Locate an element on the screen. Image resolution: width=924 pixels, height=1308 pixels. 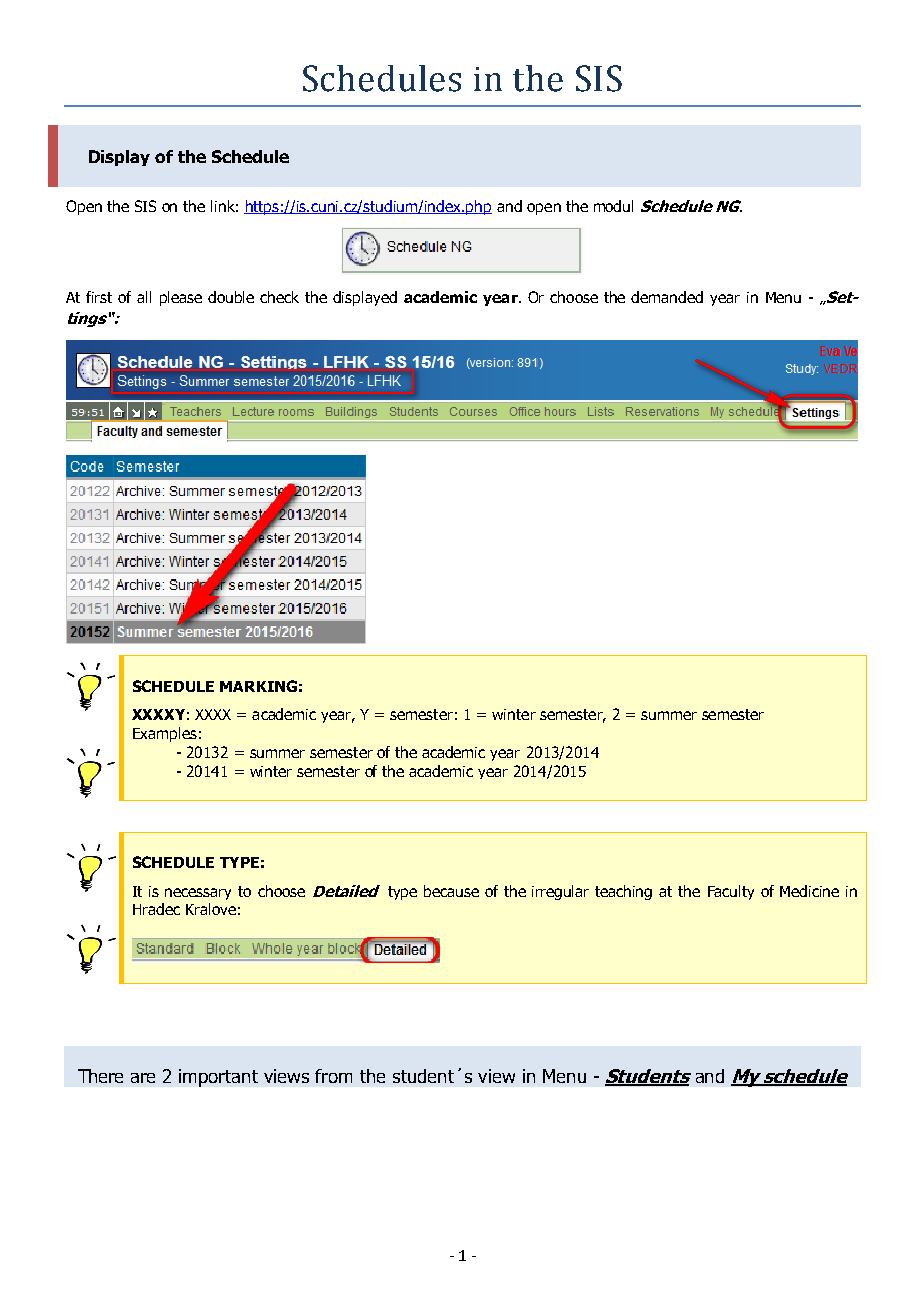
check is located at coordinates (279, 297).
